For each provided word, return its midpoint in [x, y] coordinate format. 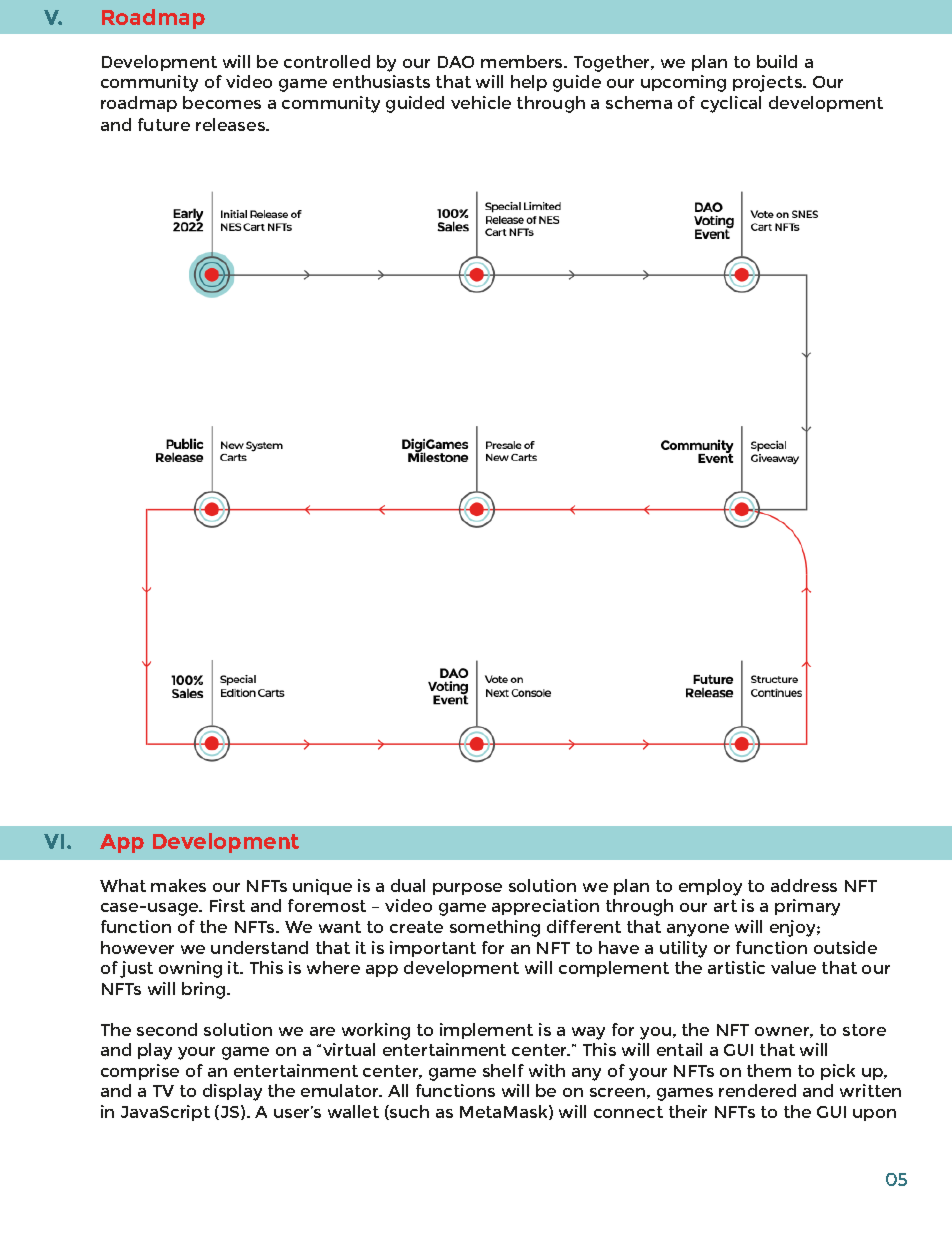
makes [178, 885]
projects [768, 83]
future [164, 124]
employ [710, 887]
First [227, 905]
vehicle [481, 102]
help [529, 83]
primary [807, 907]
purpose [467, 889]
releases [232, 124]
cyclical [731, 104]
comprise [140, 1072]
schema [639, 102]
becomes [222, 102]
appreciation [545, 907]
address [804, 885]
